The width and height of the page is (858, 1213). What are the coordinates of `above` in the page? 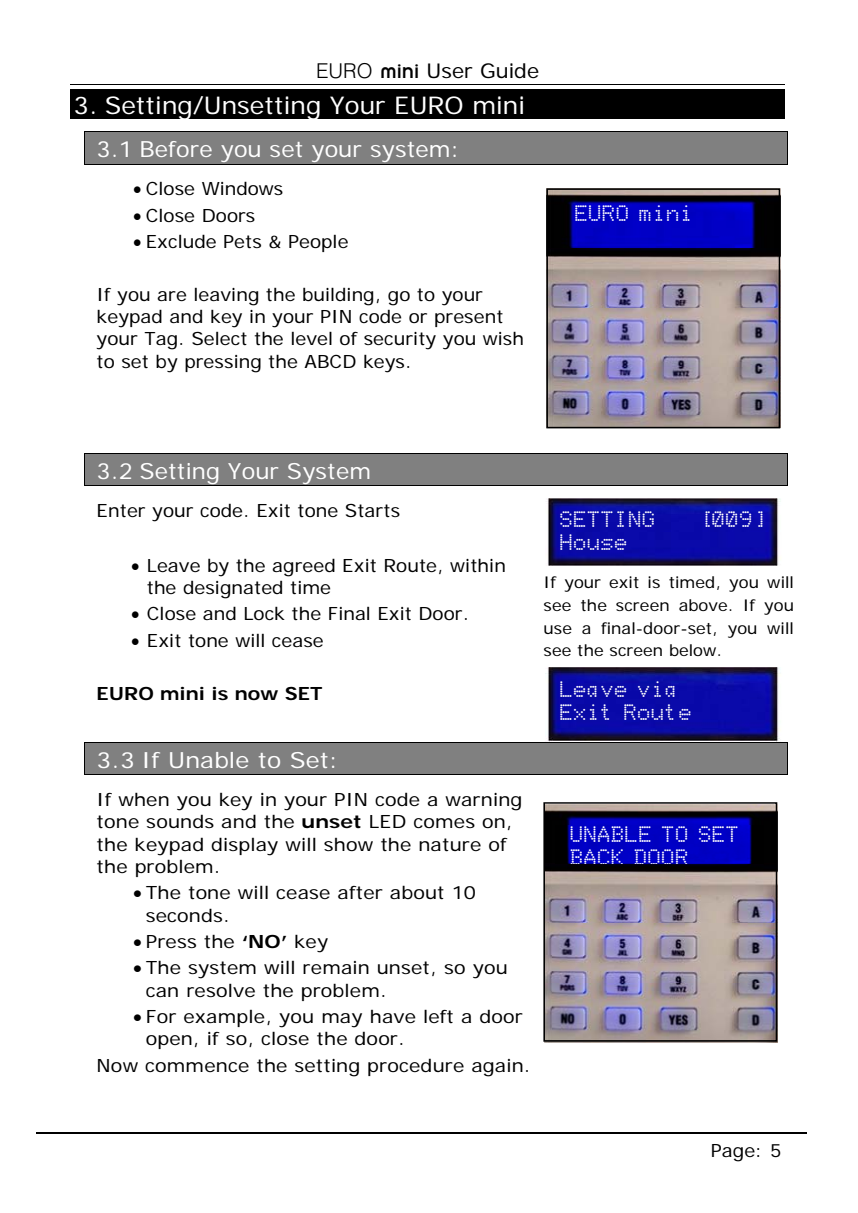 It's located at (703, 605).
